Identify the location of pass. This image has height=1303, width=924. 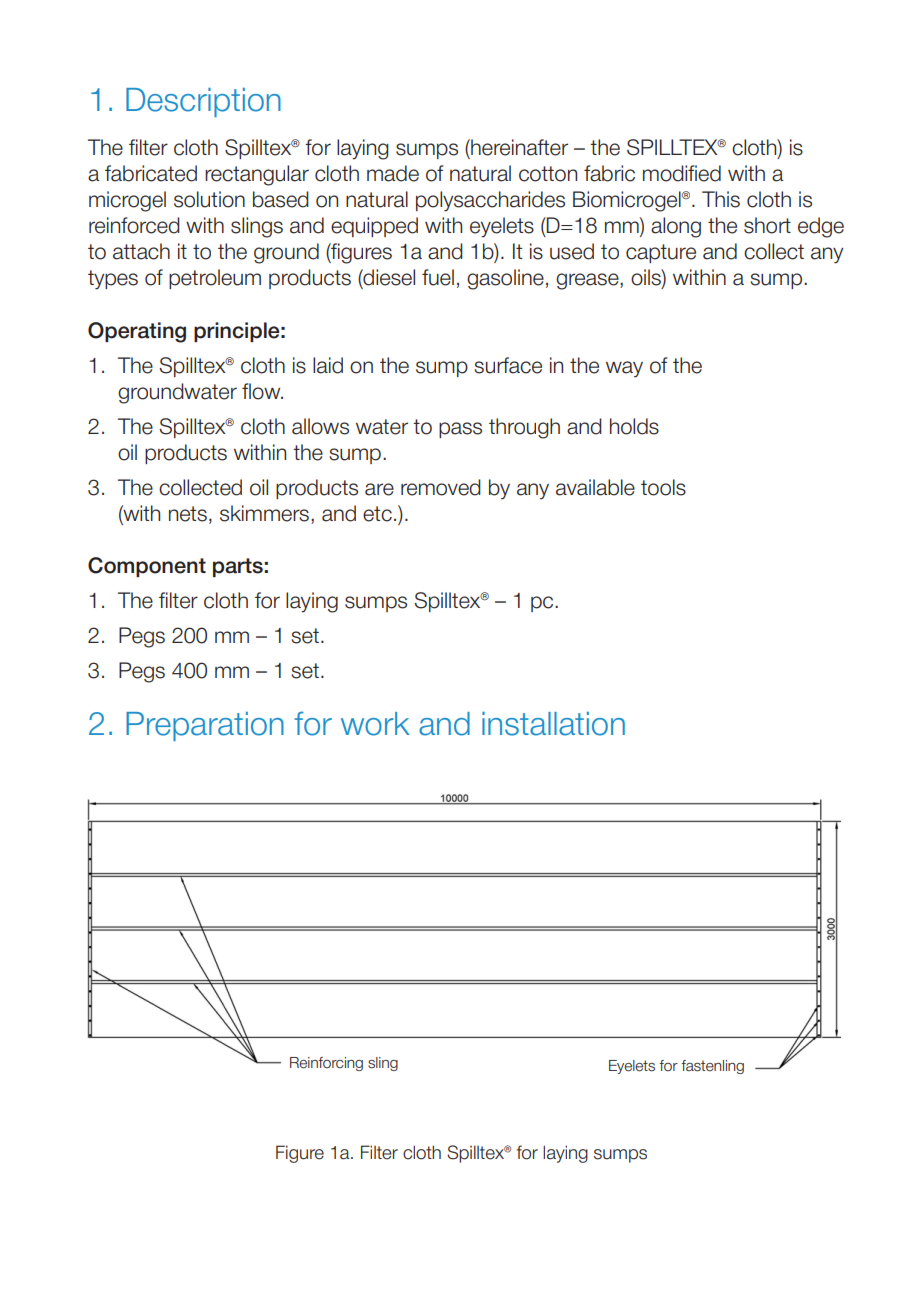
(460, 430).
